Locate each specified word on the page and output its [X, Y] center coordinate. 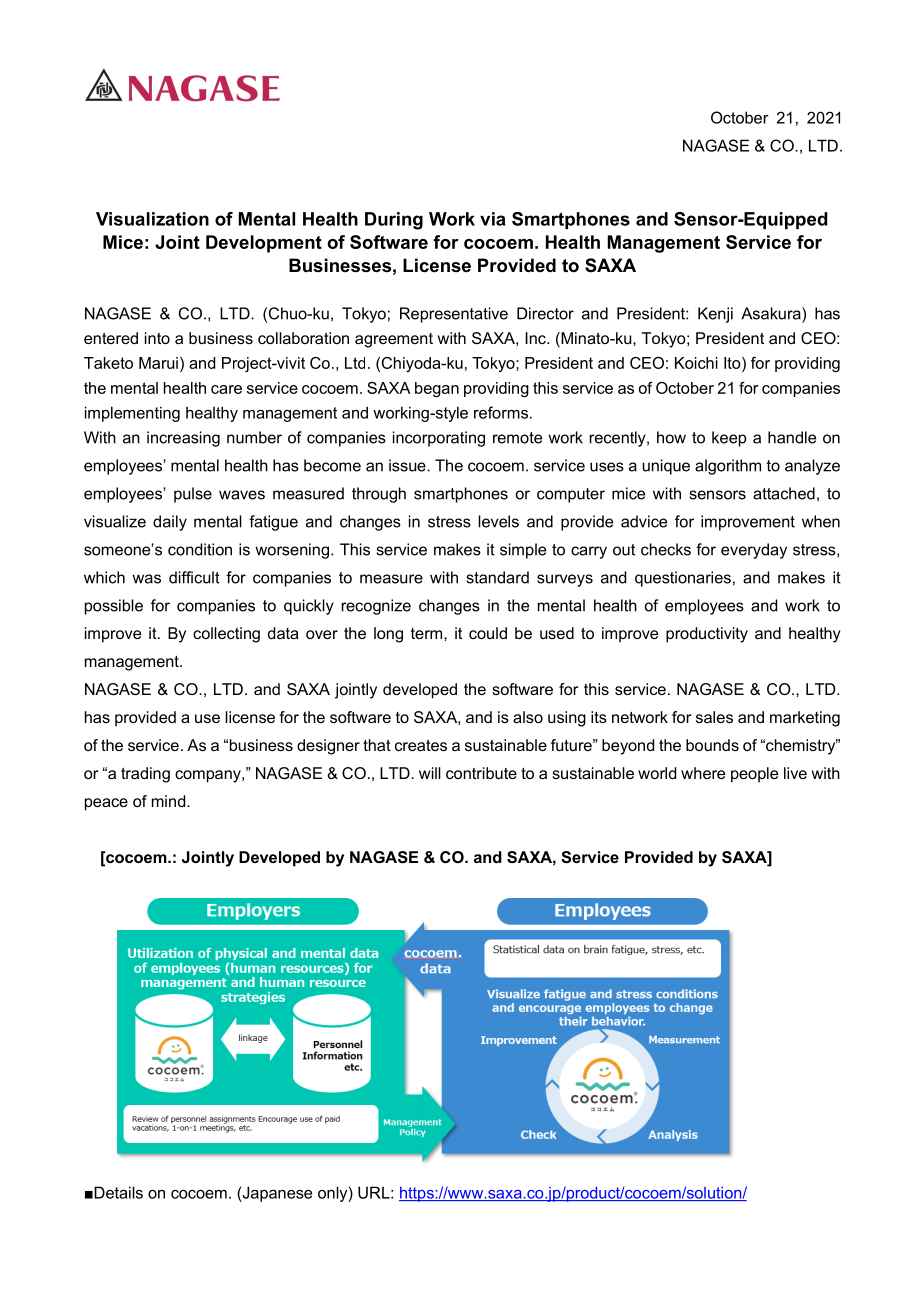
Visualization [152, 219]
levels [498, 521]
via [493, 219]
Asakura [772, 313]
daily [170, 523]
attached [784, 493]
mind [170, 801]
